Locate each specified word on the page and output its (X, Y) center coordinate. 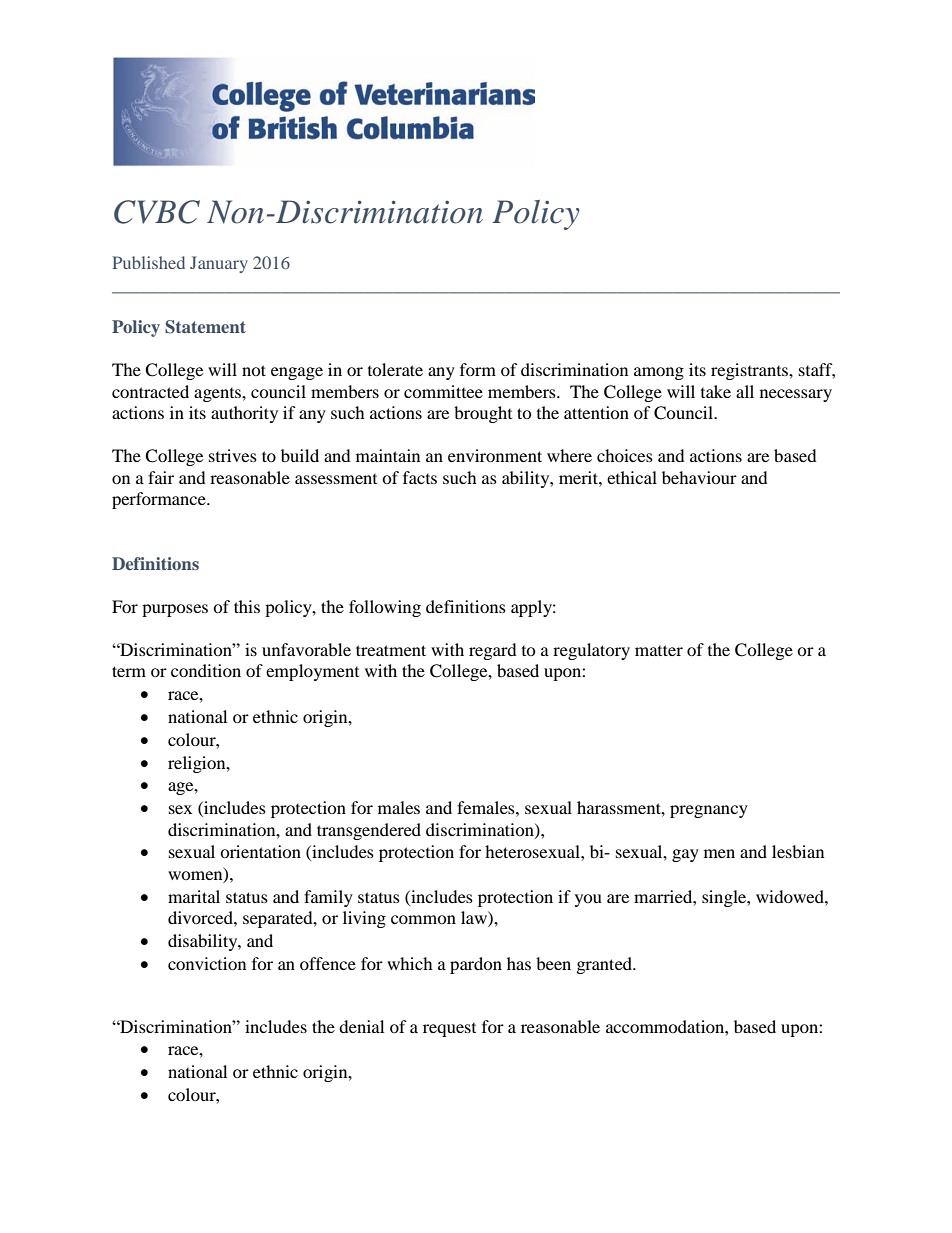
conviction (207, 963)
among (659, 373)
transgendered (369, 831)
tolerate (395, 369)
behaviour (699, 477)
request (449, 1030)
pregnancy (709, 811)
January (219, 264)
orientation (260, 851)
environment (495, 455)
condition (206, 670)
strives (233, 455)
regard (493, 651)
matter (659, 650)
